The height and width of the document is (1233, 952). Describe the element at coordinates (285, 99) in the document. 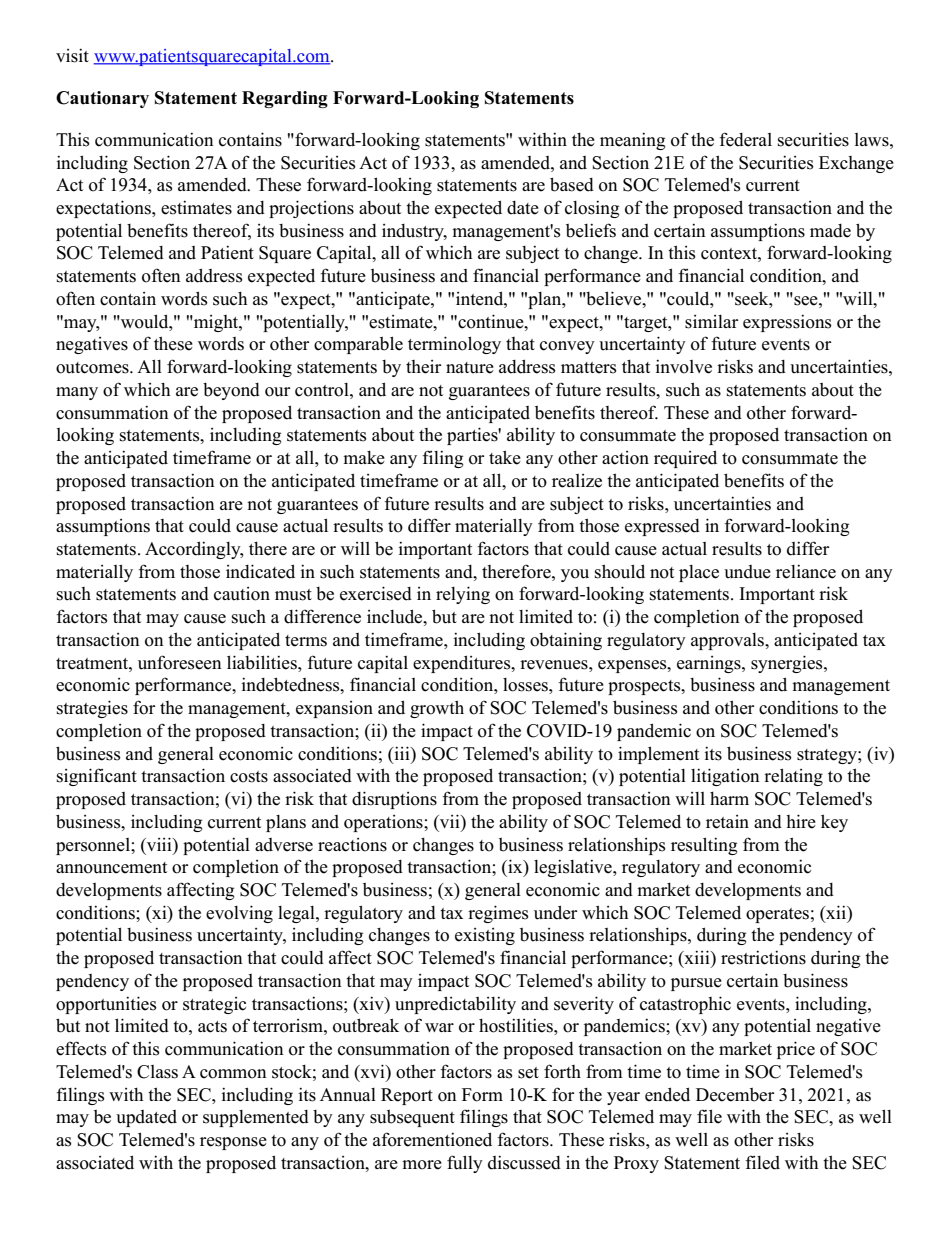

I see `Regarding` at that location.
